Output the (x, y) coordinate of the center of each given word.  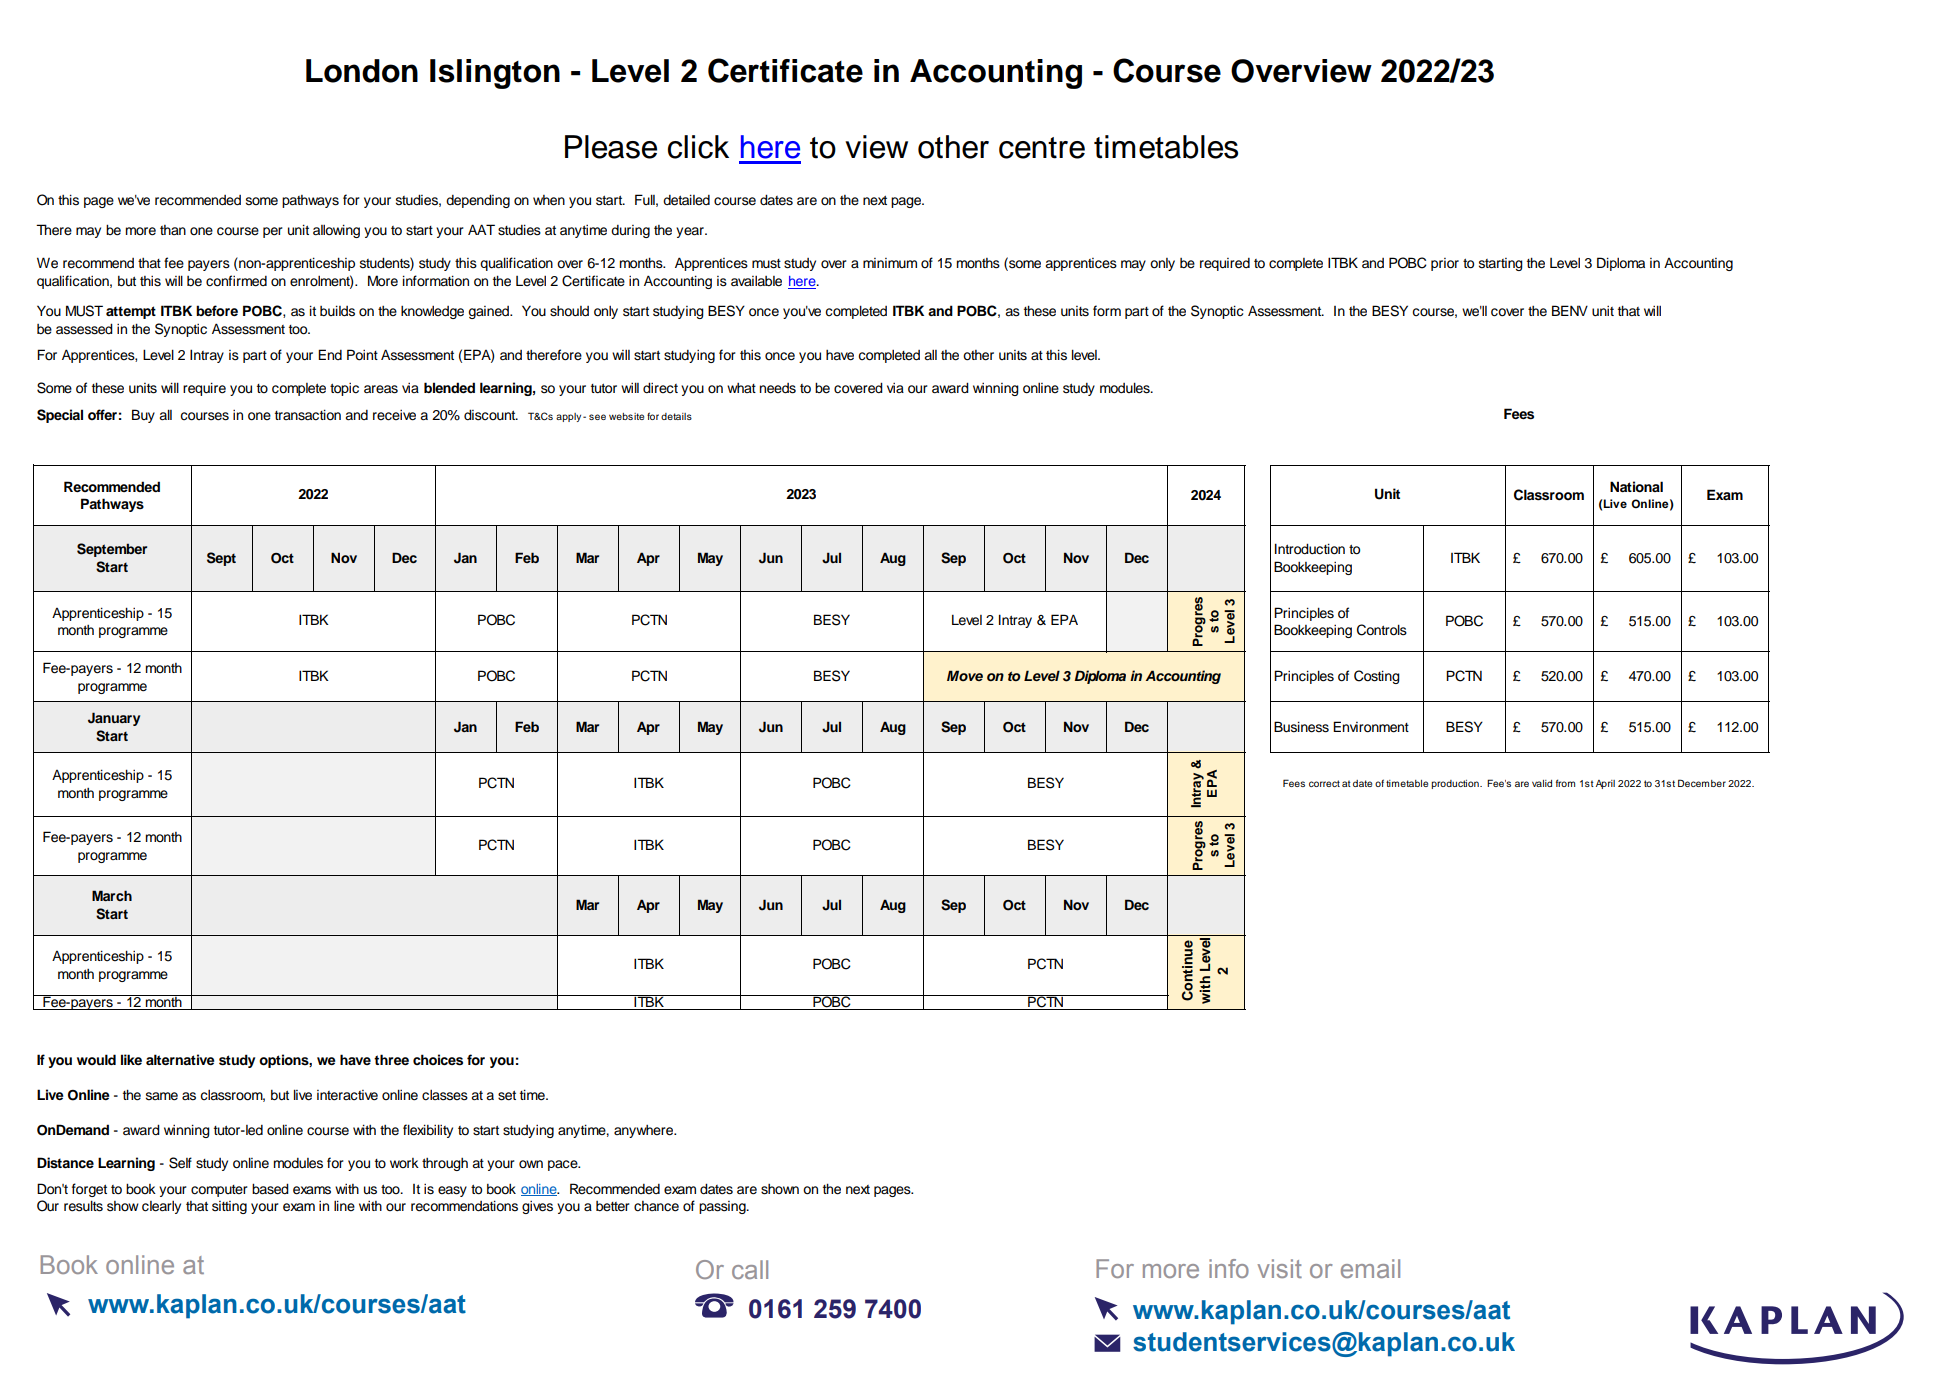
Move (965, 675)
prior (1445, 264)
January (114, 719)
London (362, 71)
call (750, 1269)
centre (1042, 148)
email (1370, 1268)
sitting (229, 1207)
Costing (1377, 677)
